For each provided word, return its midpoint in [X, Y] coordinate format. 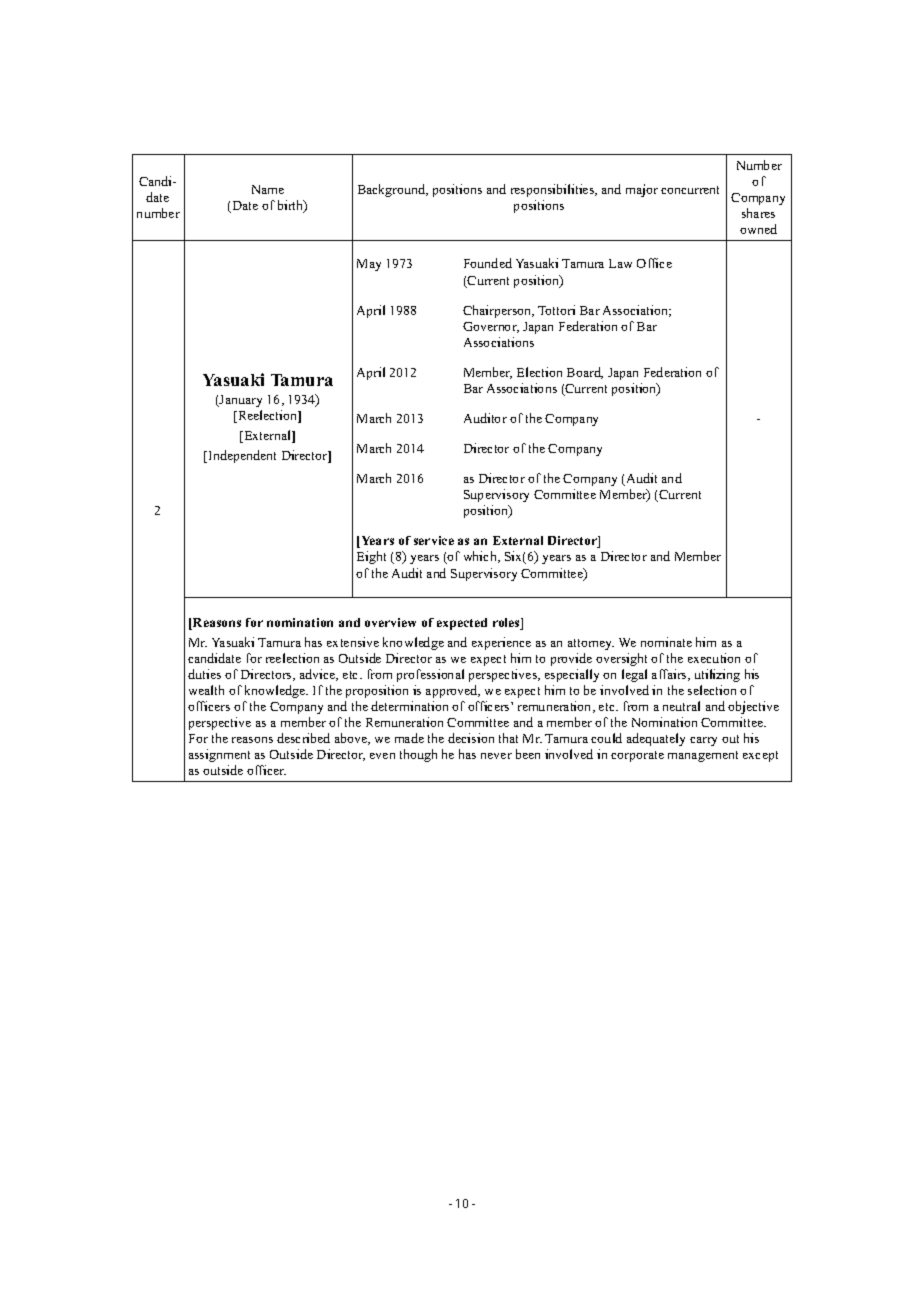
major [642, 190]
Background [393, 190]
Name [268, 189]
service [434, 540]
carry [703, 741]
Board [585, 373]
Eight [371, 557]
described [303, 738]
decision [471, 738]
